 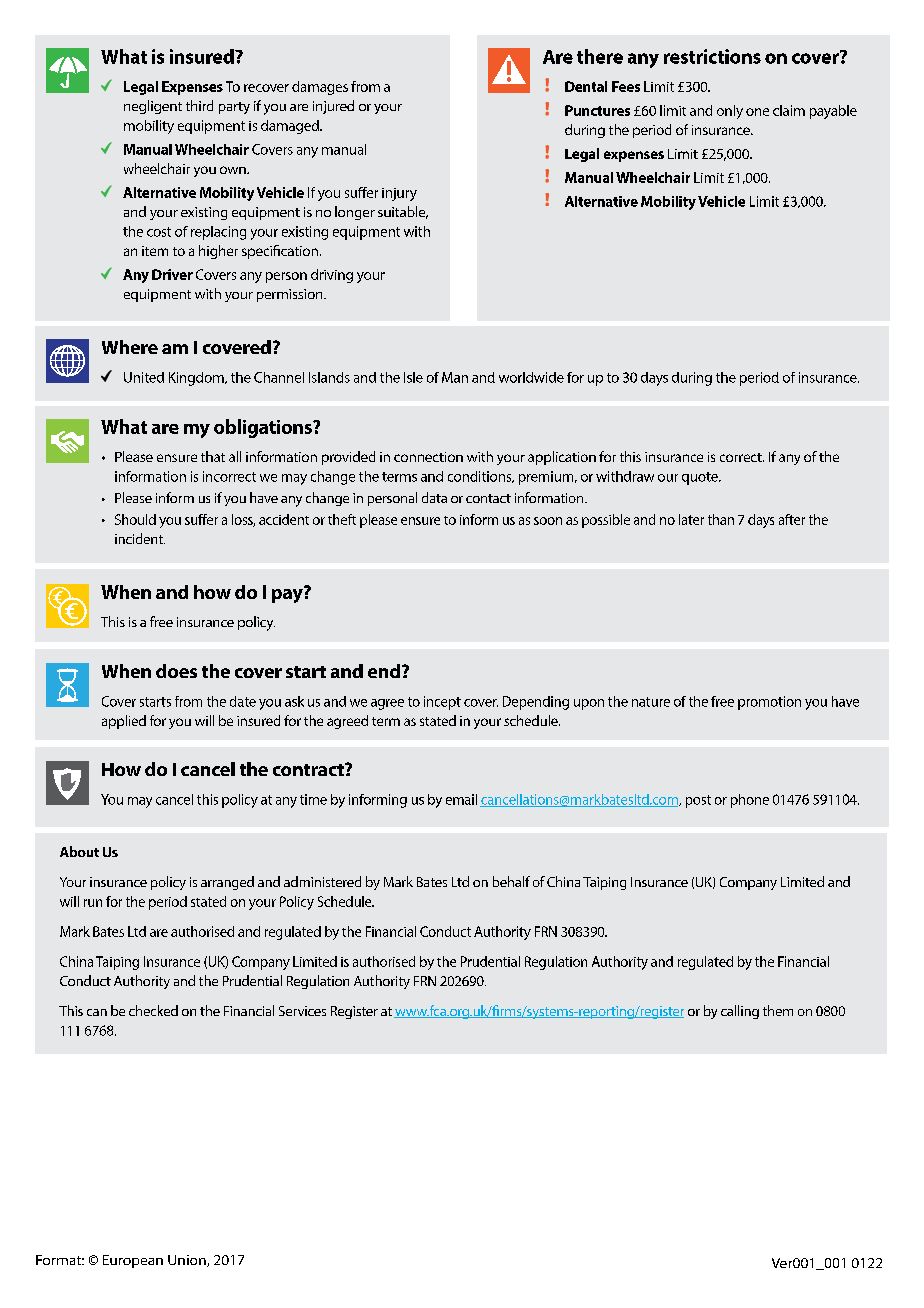 I want to click on Depending, so click(x=536, y=703).
